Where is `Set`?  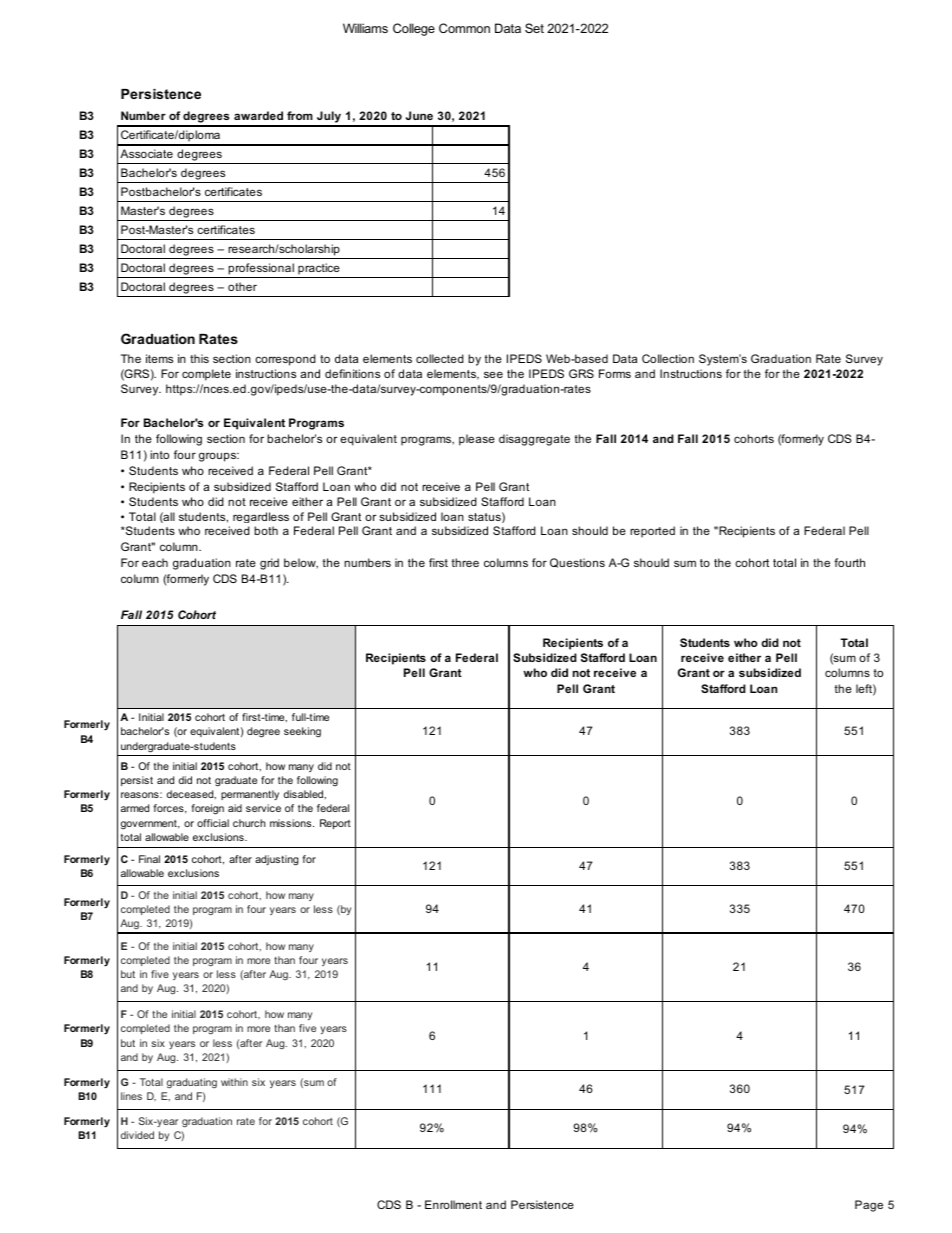 Set is located at coordinates (534, 28).
